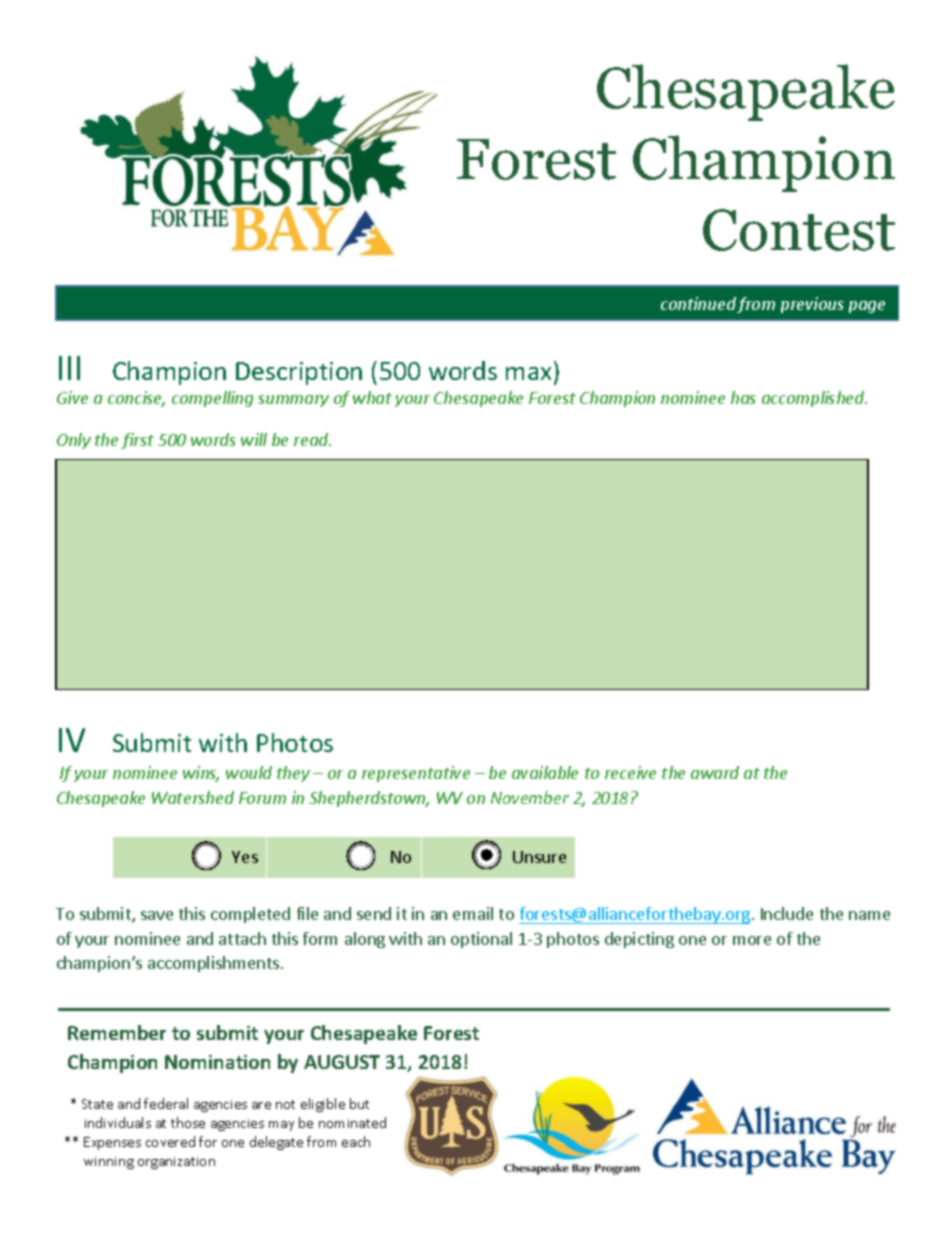 The width and height of the document is (952, 1233). Describe the element at coordinates (372, 397) in the document. I see `what` at that location.
